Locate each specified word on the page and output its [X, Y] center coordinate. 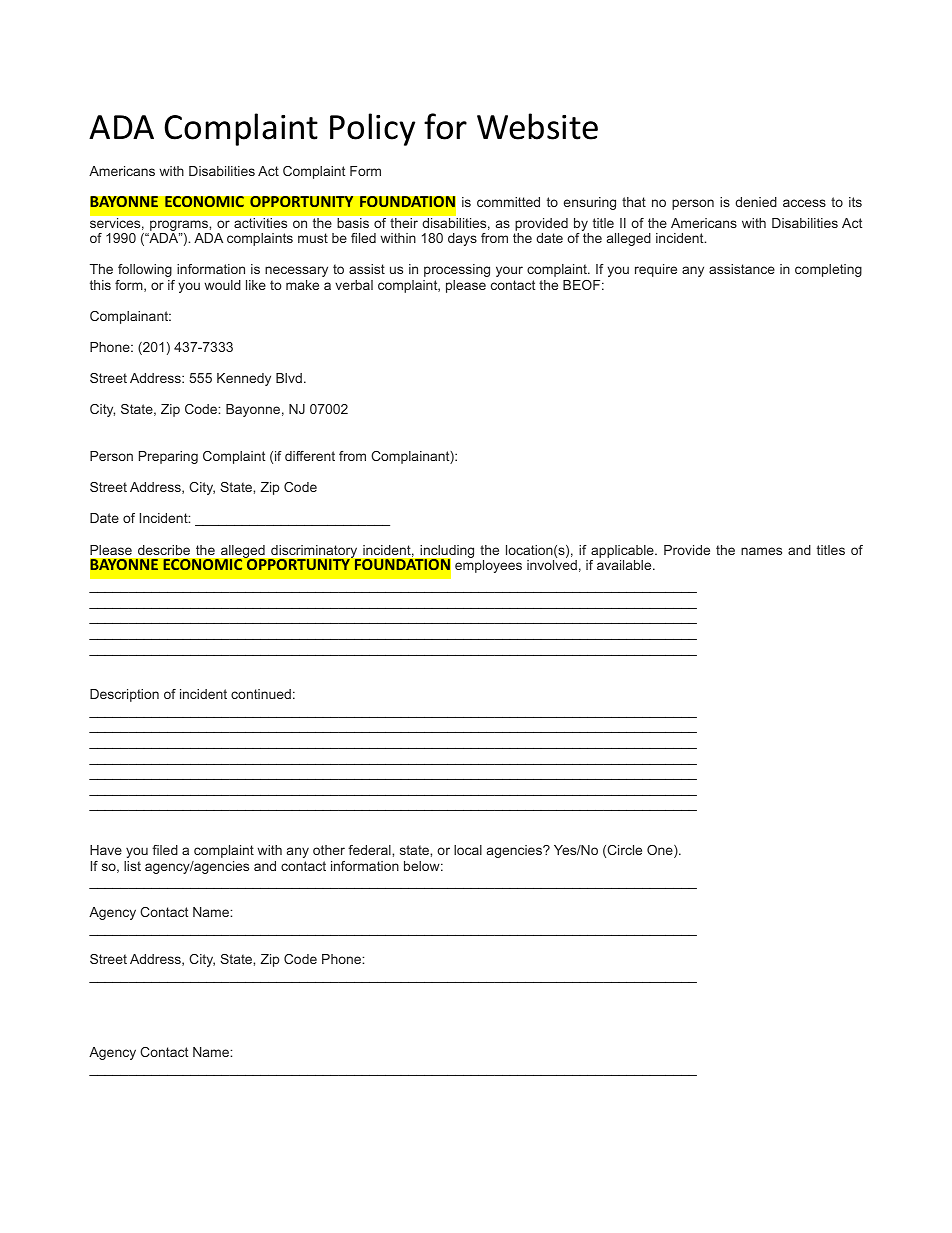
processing [457, 270]
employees [488, 566]
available [625, 565]
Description [124, 695]
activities [261, 223]
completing [828, 270]
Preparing [168, 457]
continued [261, 694]
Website [537, 126]
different [310, 456]
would [222, 285]
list [132, 866]
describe [164, 550]
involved [552, 565]
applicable [623, 551]
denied [756, 202]
